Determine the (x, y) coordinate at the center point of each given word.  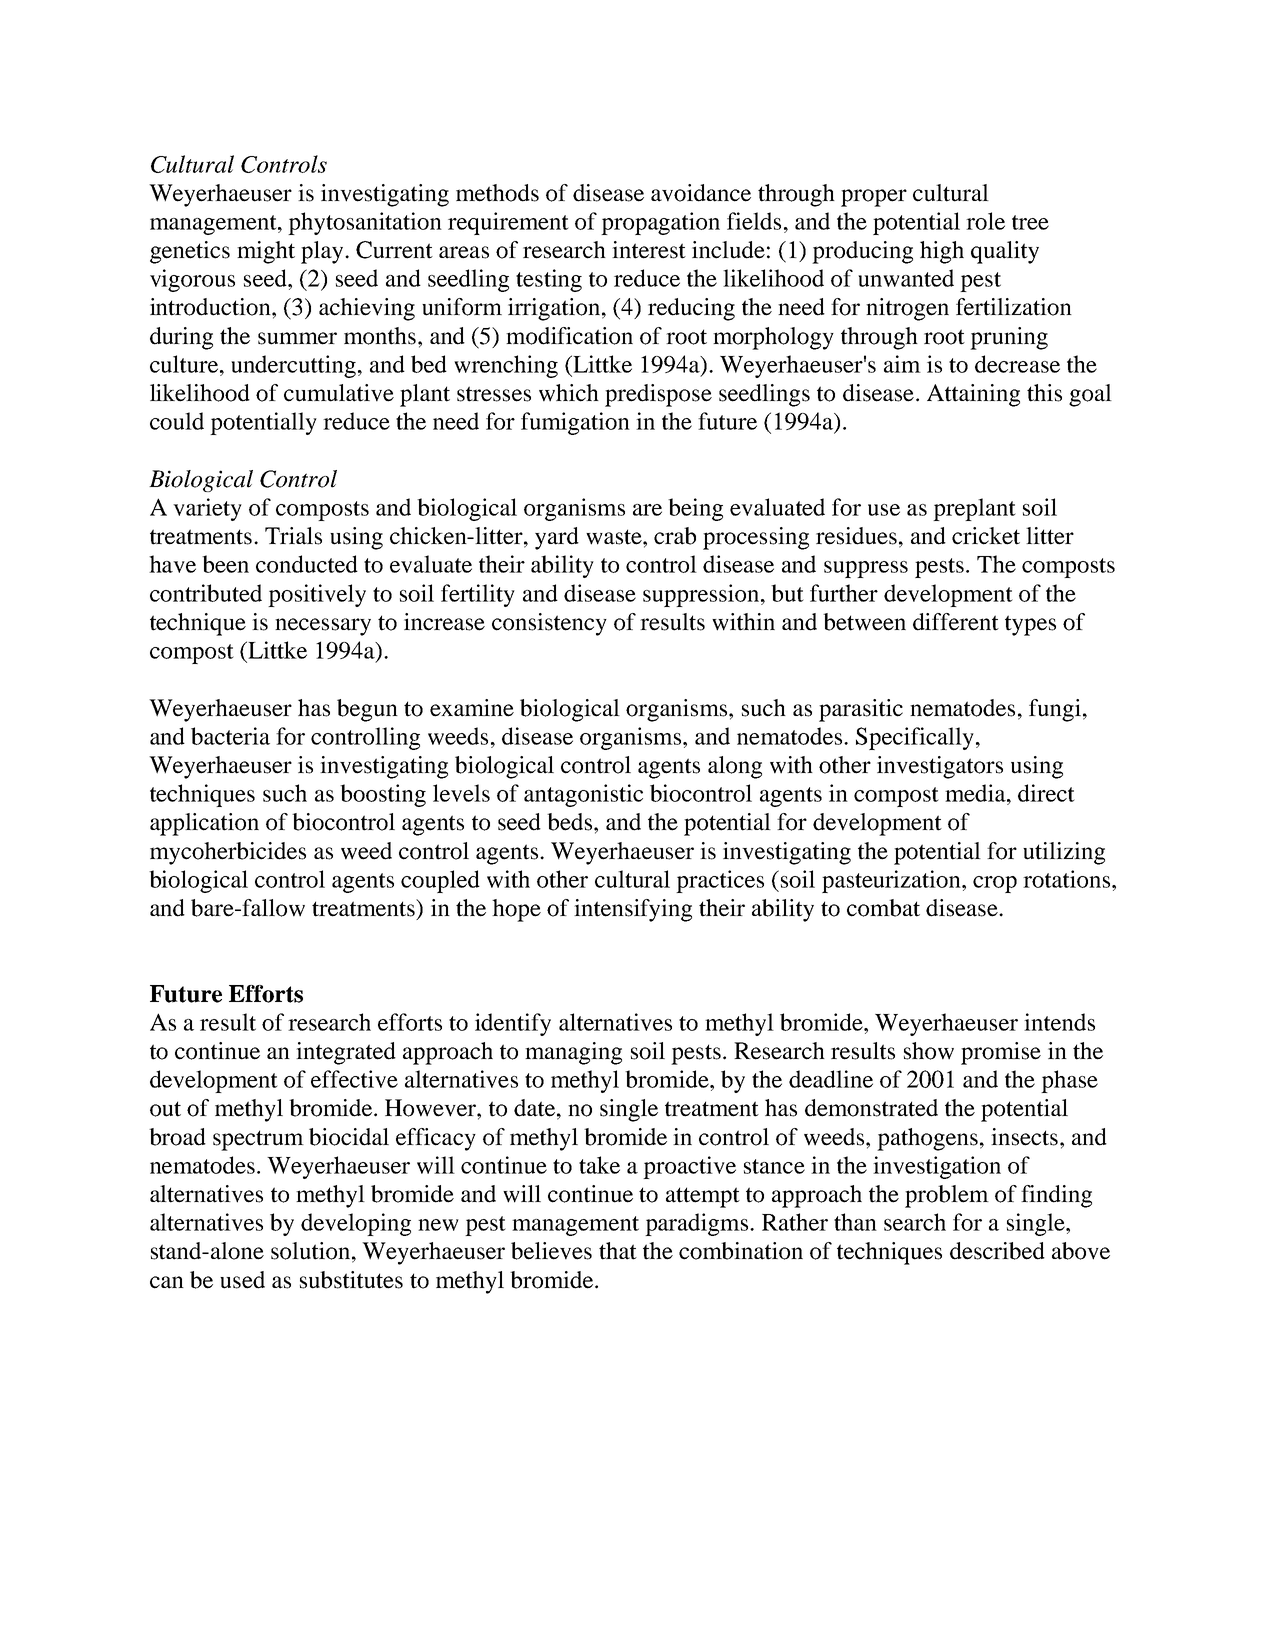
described (997, 1251)
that (618, 1251)
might (266, 252)
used (242, 1280)
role (985, 221)
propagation (660, 223)
